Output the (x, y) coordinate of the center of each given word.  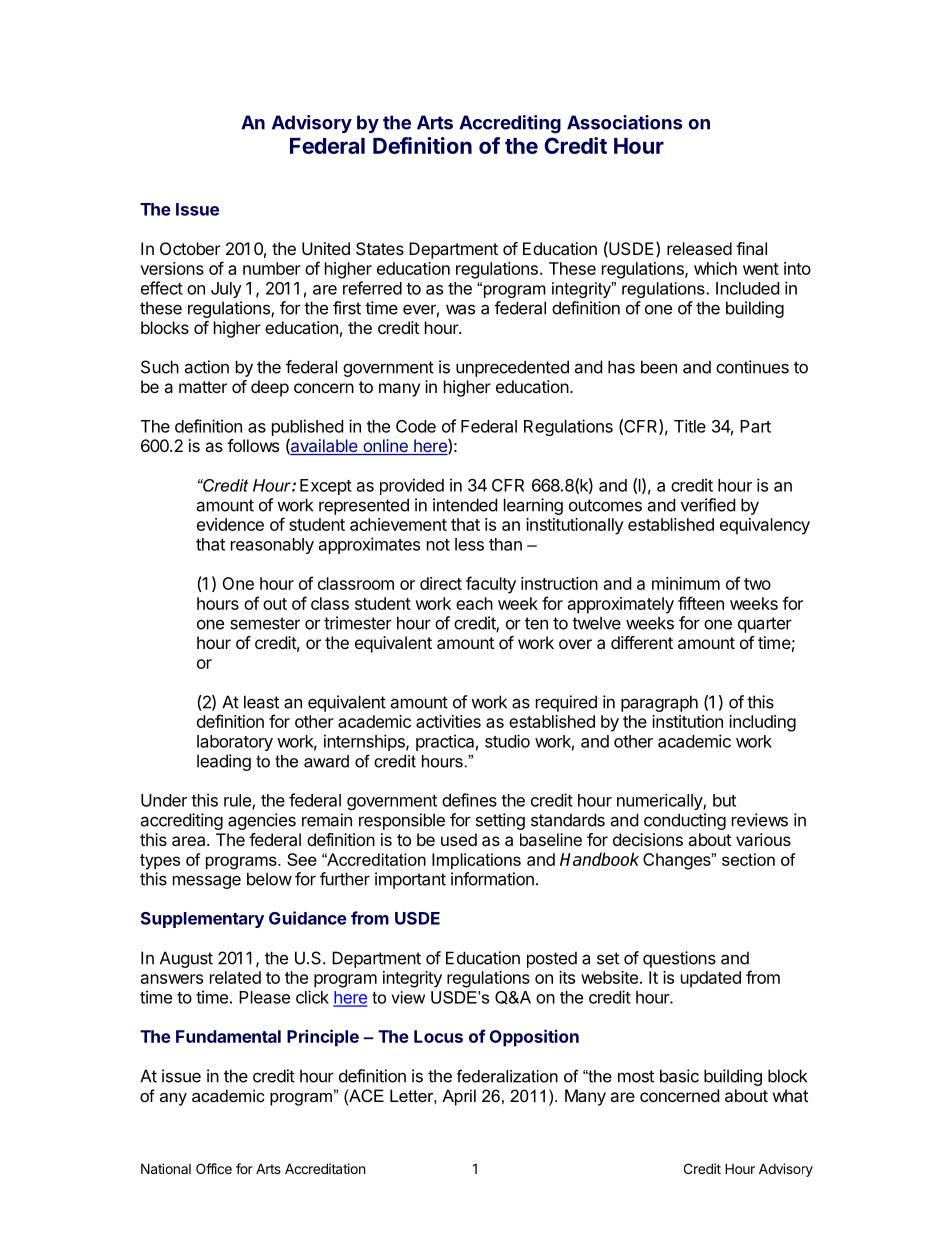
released (699, 248)
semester (265, 623)
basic (679, 1076)
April (459, 1097)
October (190, 248)
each (474, 603)
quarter (765, 625)
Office (214, 1168)
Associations (624, 122)
